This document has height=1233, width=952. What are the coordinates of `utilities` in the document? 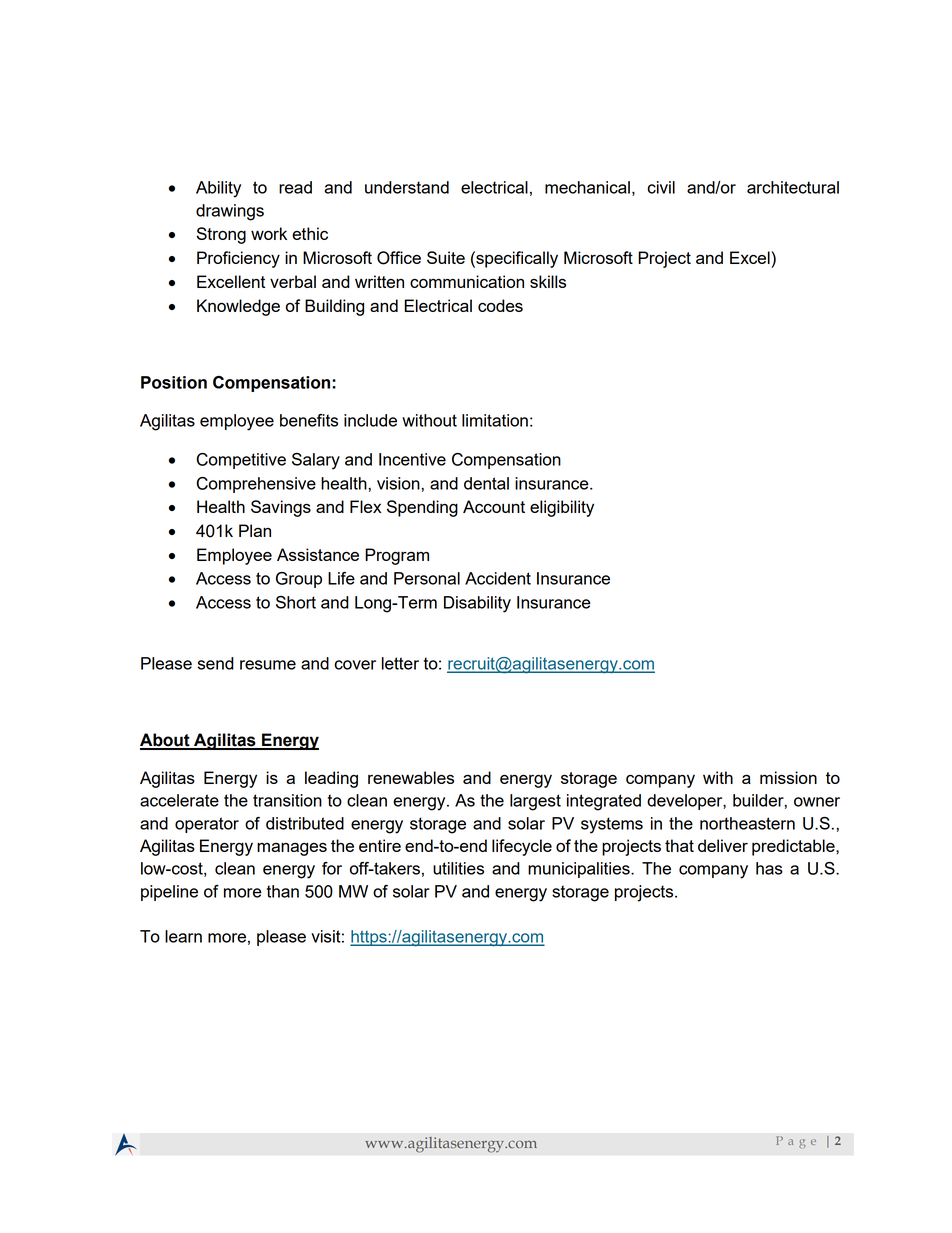 It's located at (458, 868).
